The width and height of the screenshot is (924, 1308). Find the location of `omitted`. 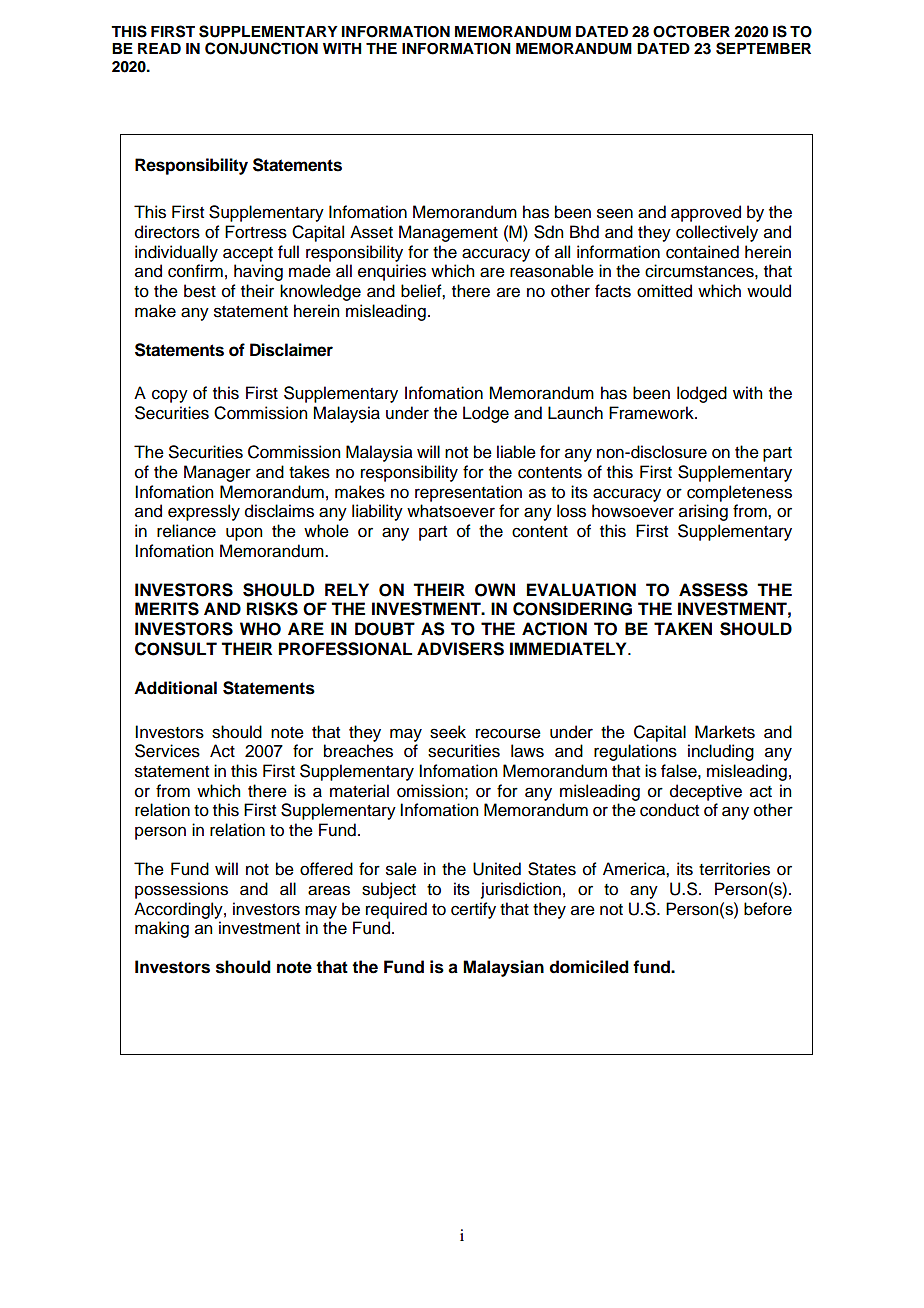

omitted is located at coordinates (664, 291).
